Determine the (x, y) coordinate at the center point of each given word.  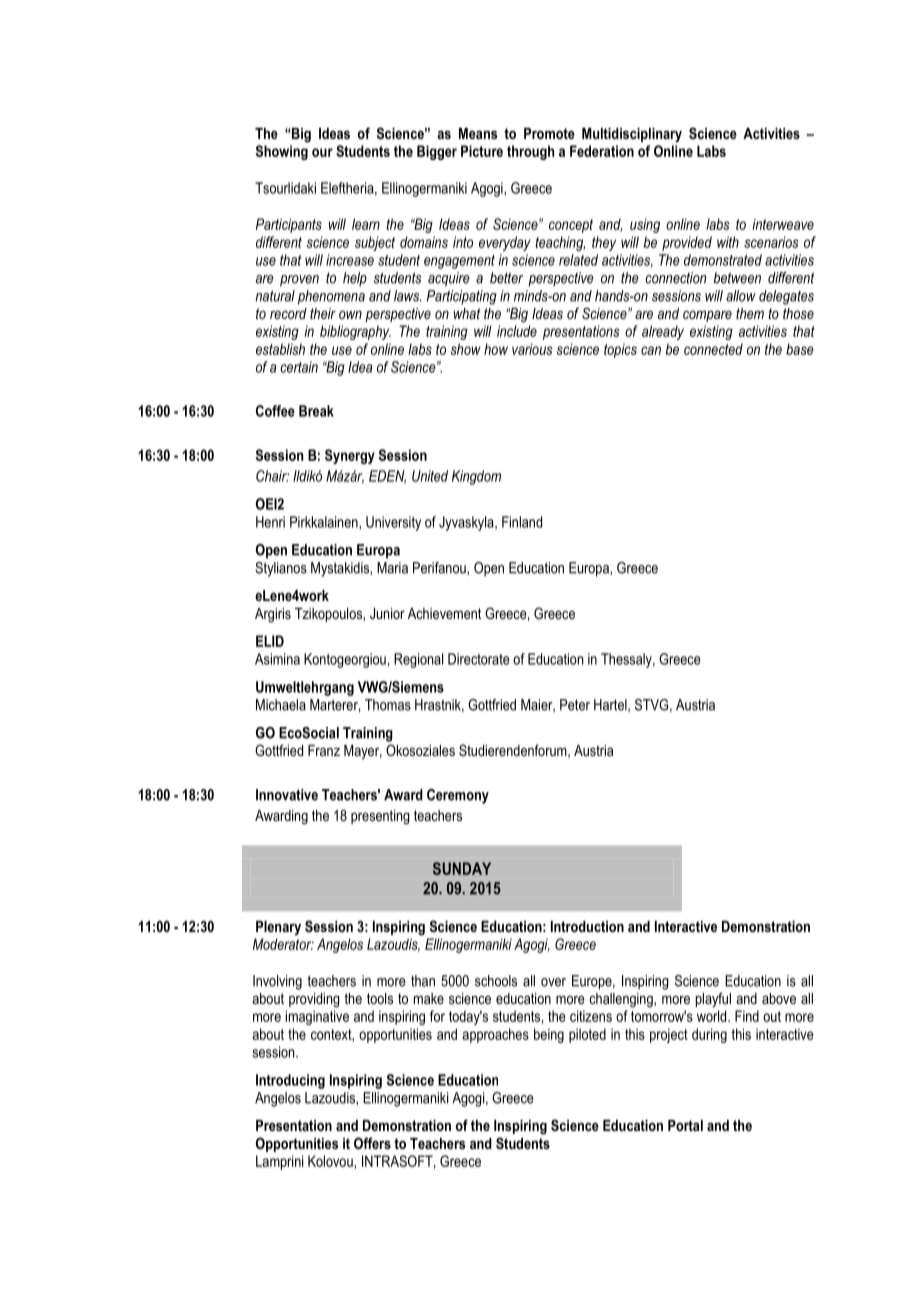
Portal (685, 1125)
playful (713, 1000)
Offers (372, 1143)
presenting (380, 817)
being (549, 1035)
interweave (783, 224)
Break (316, 411)
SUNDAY (462, 868)
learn (366, 224)
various (532, 349)
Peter (575, 705)
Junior (387, 613)
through (530, 152)
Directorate (479, 659)
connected (713, 349)
